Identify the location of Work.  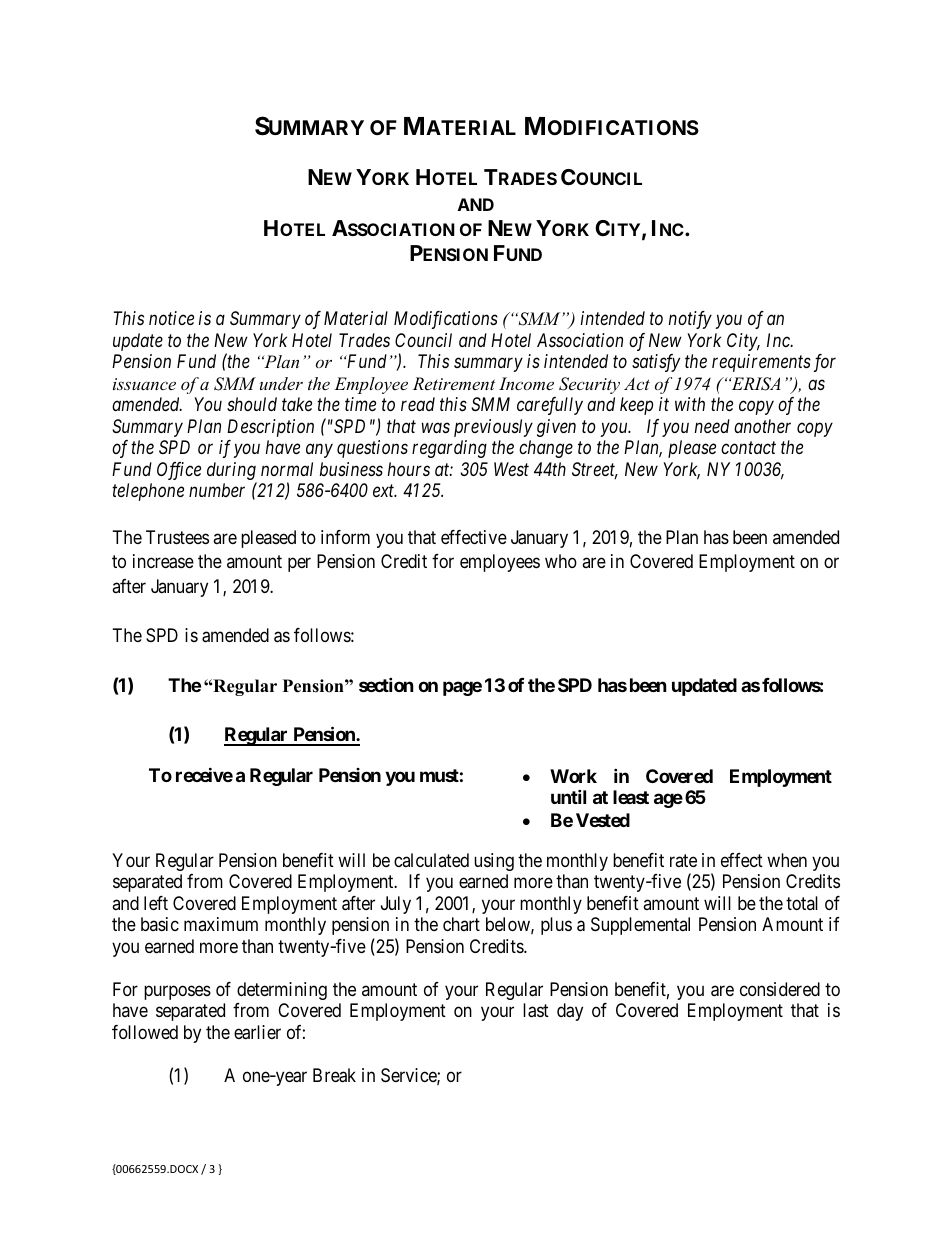
(573, 776).
